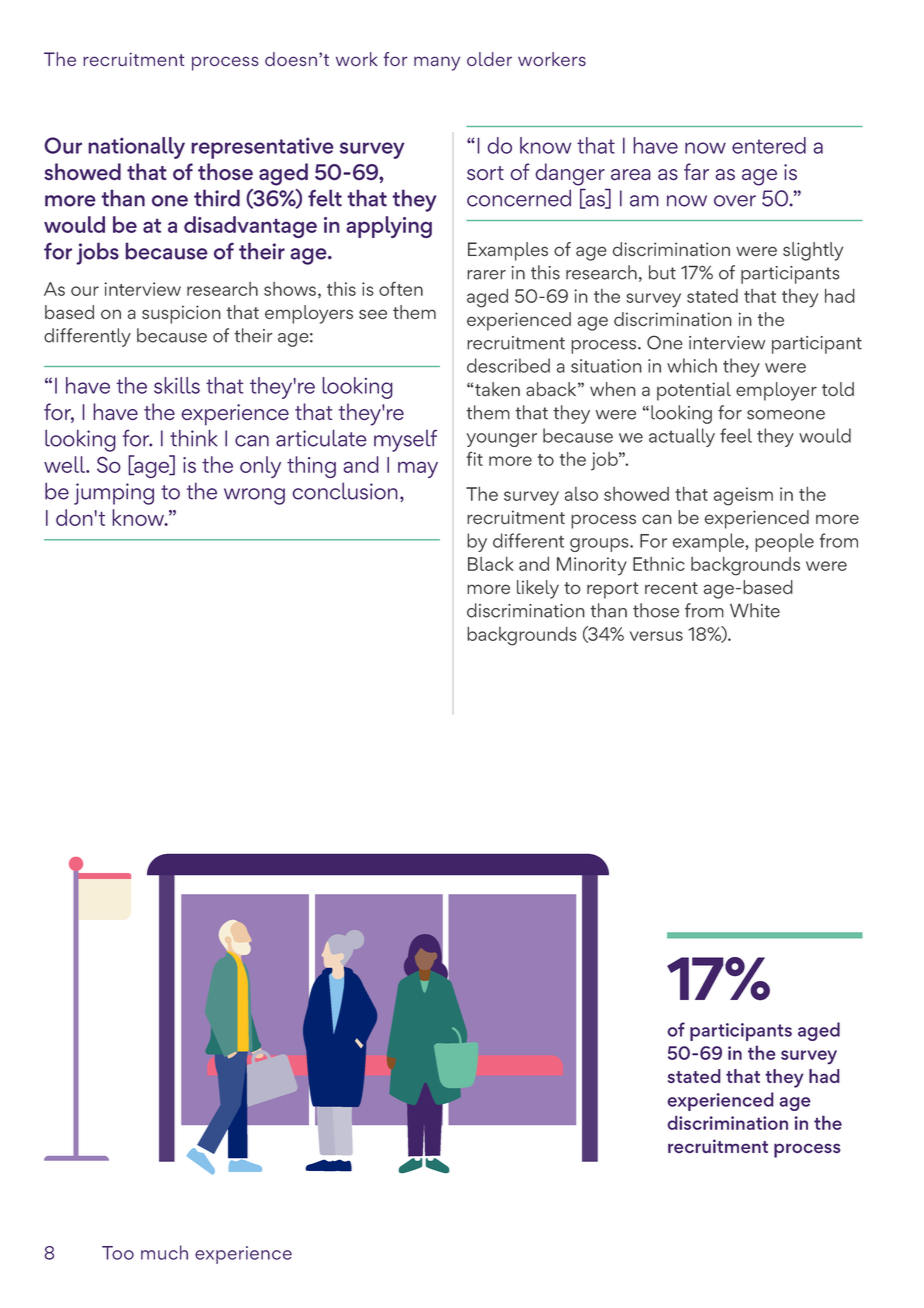 Image resolution: width=924 pixels, height=1308 pixels. What do you see at coordinates (401, 288) in the image?
I see `often` at bounding box center [401, 288].
